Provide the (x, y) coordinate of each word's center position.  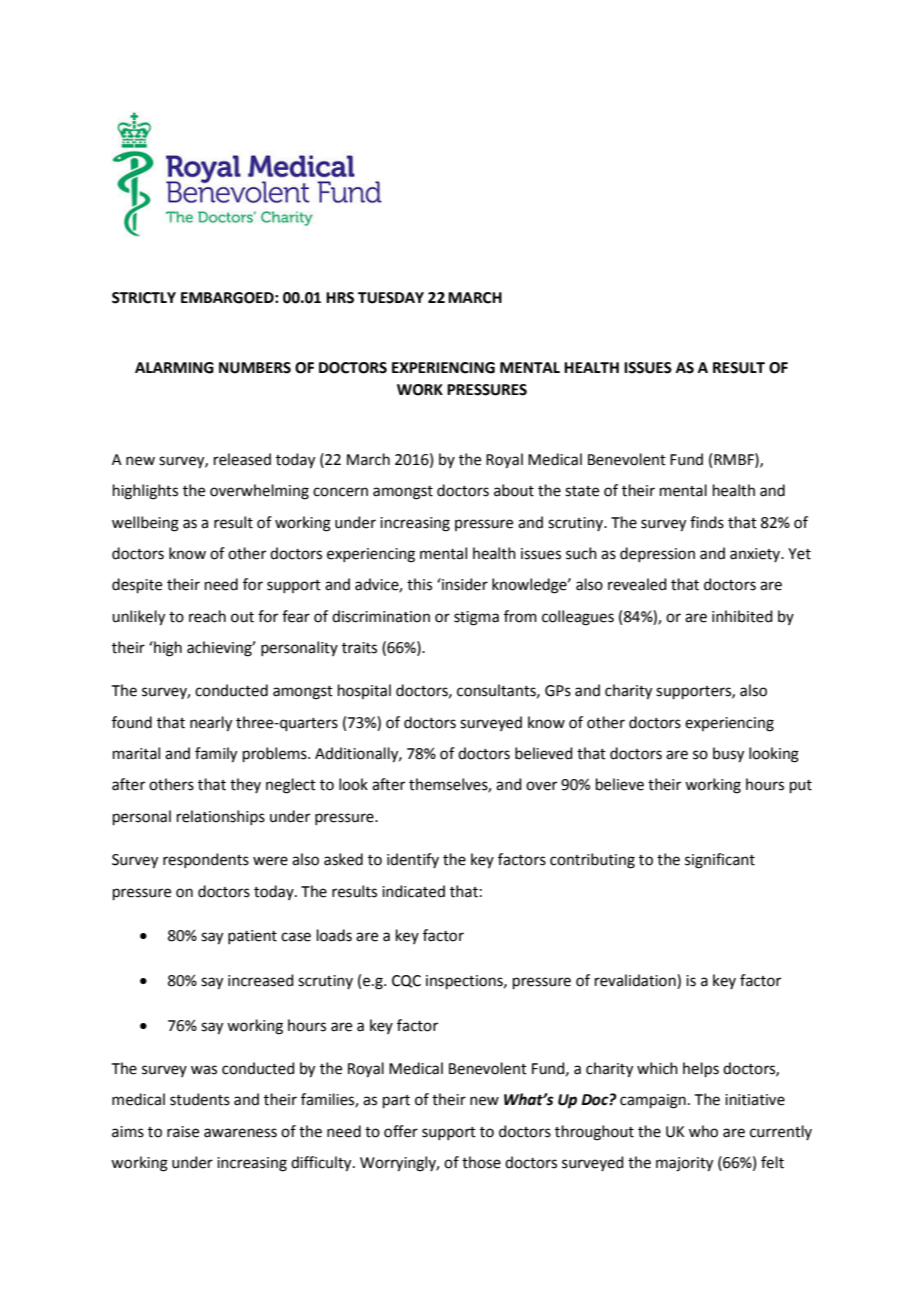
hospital (364, 691)
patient (252, 937)
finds (707, 522)
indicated (413, 891)
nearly (211, 724)
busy (728, 755)
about (514, 490)
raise (183, 1132)
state (582, 491)
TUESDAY (391, 298)
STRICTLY (144, 298)
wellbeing (145, 524)
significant (720, 861)
